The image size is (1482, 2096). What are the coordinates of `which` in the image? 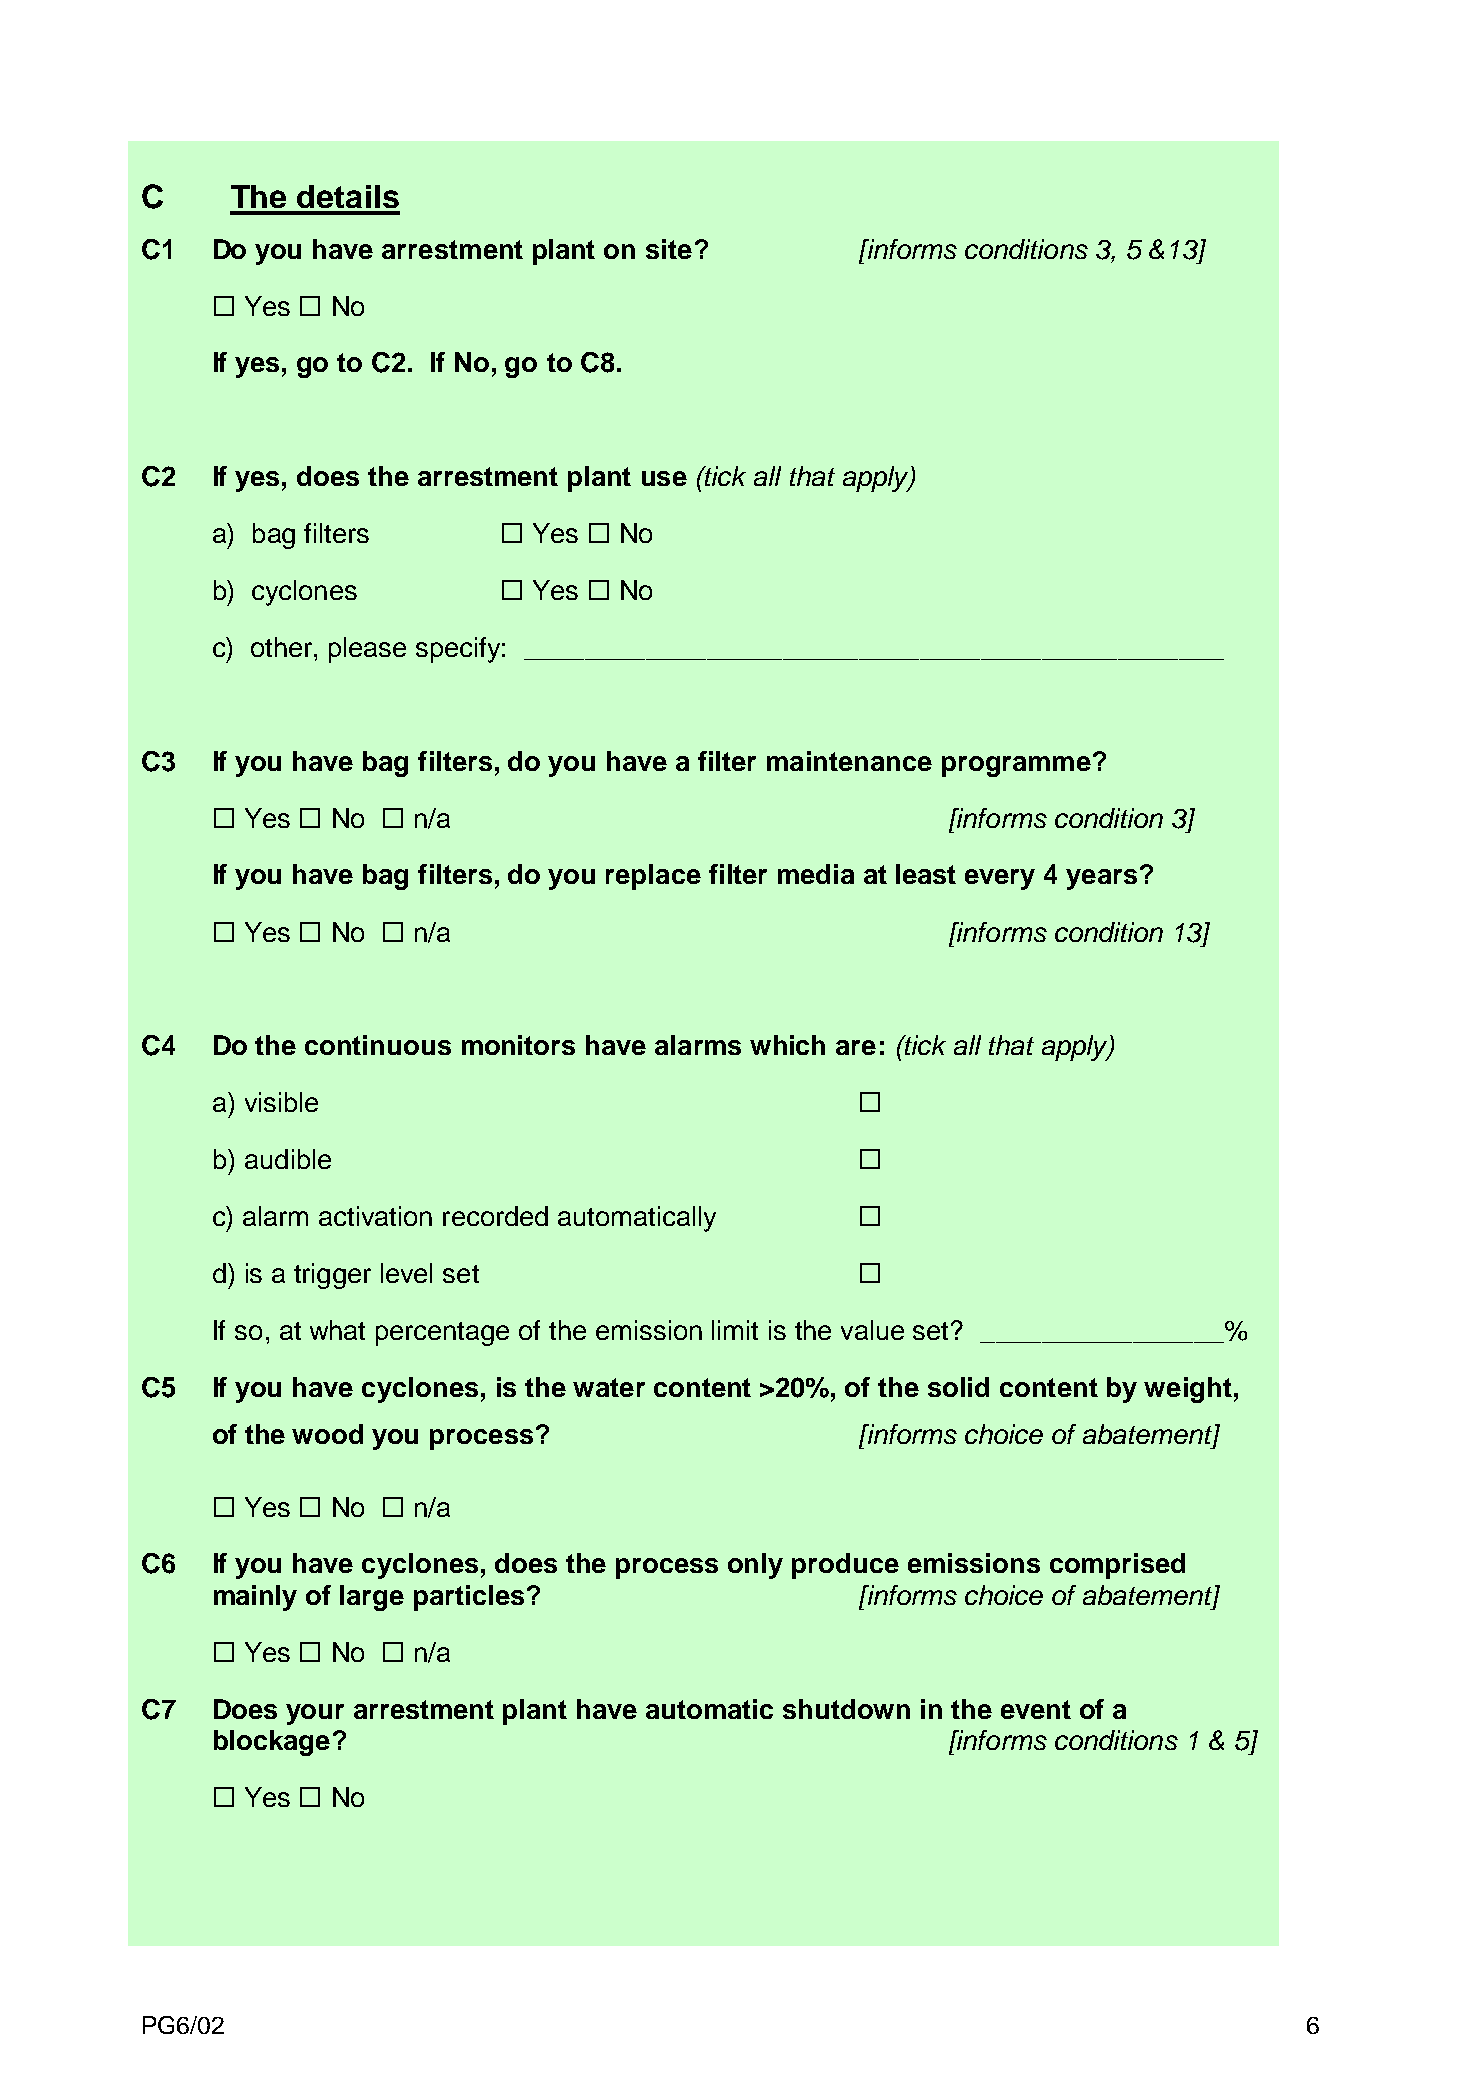 It's located at (787, 1045).
